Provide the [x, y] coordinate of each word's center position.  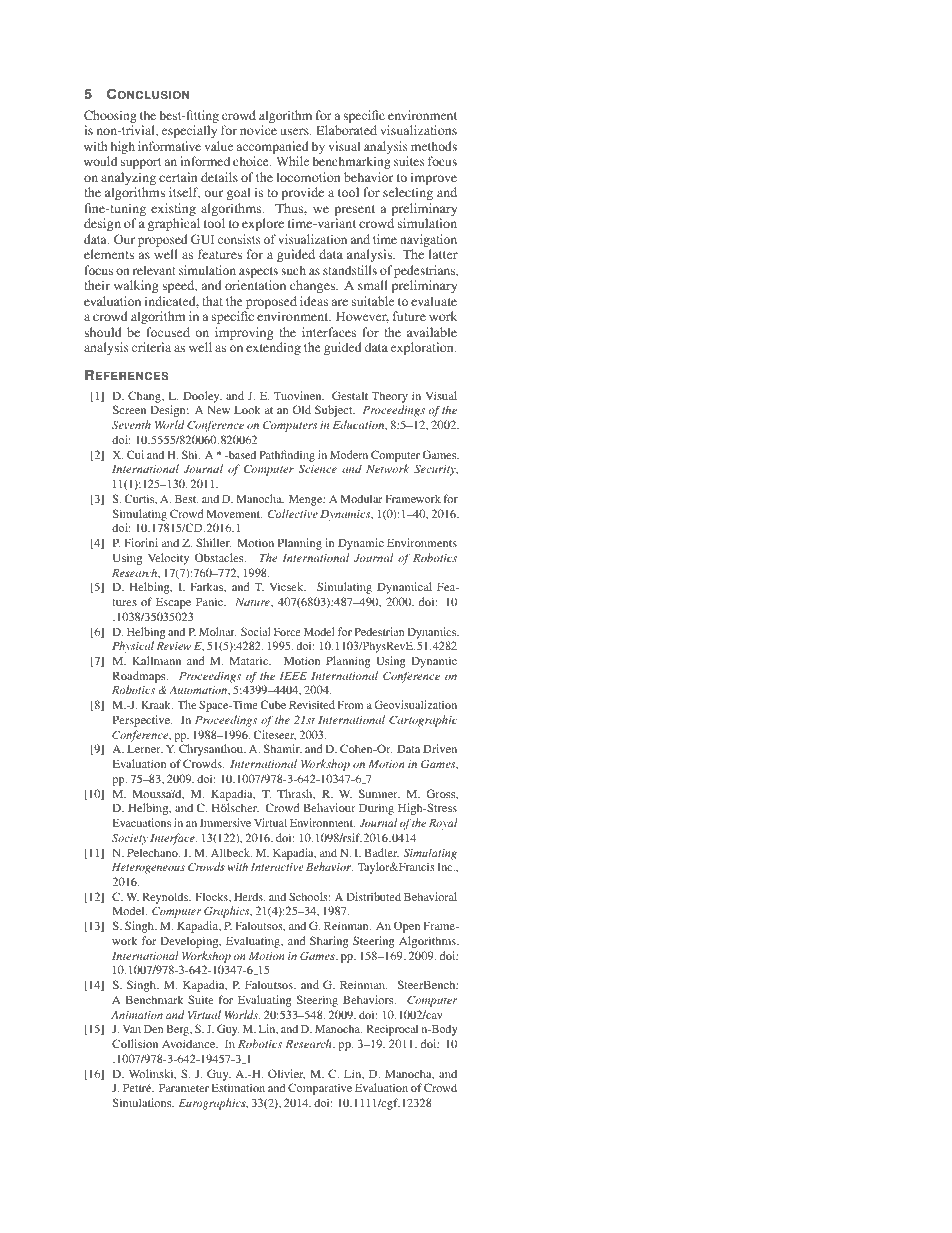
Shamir [283, 749]
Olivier [286, 1074]
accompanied [273, 149]
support [141, 163]
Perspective [142, 721]
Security [436, 470]
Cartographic [423, 721]
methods [434, 146]
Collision [135, 1043]
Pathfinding [287, 456]
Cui [135, 454]
